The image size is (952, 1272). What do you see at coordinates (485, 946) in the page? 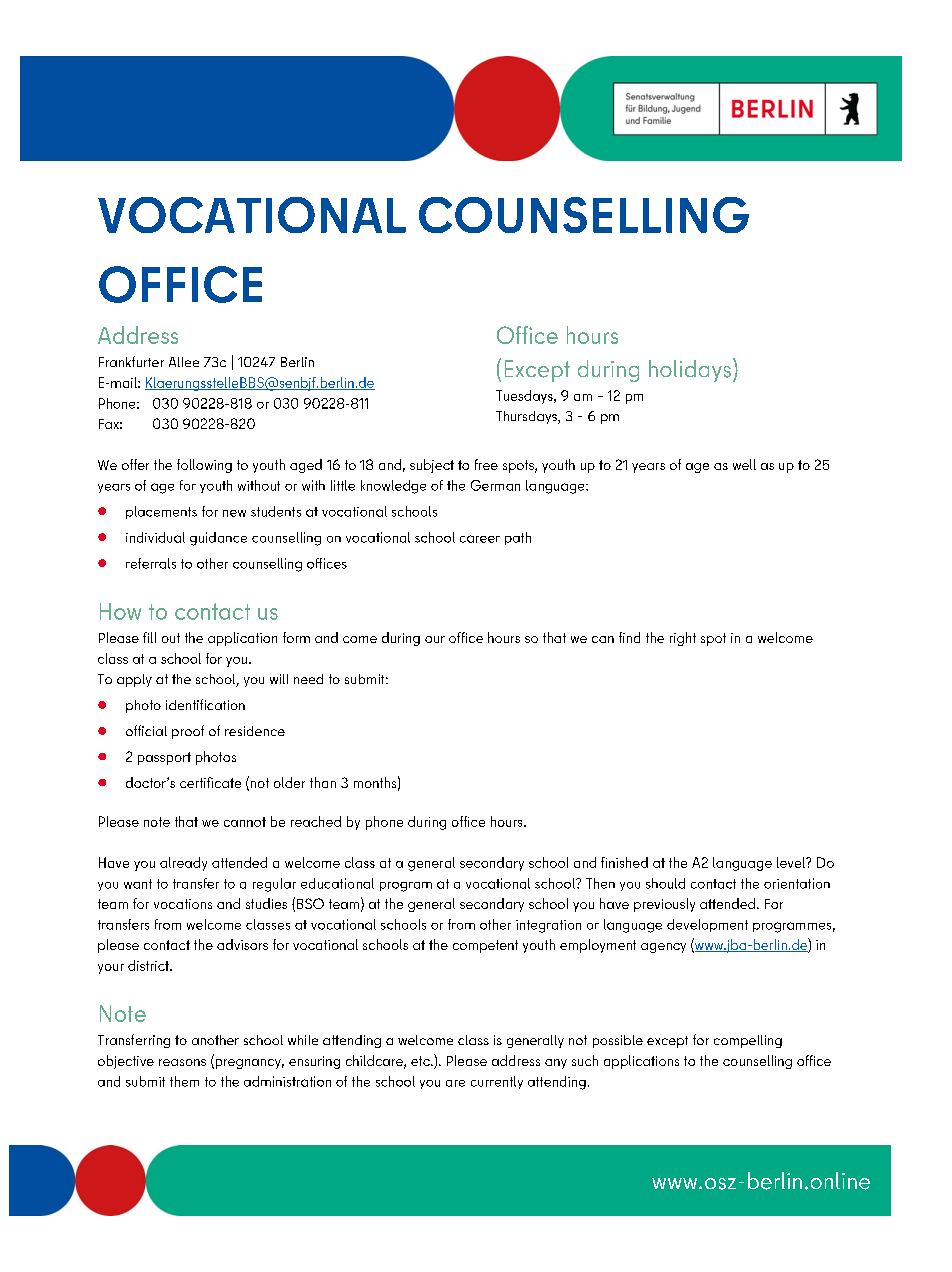
I see `competent` at bounding box center [485, 946].
